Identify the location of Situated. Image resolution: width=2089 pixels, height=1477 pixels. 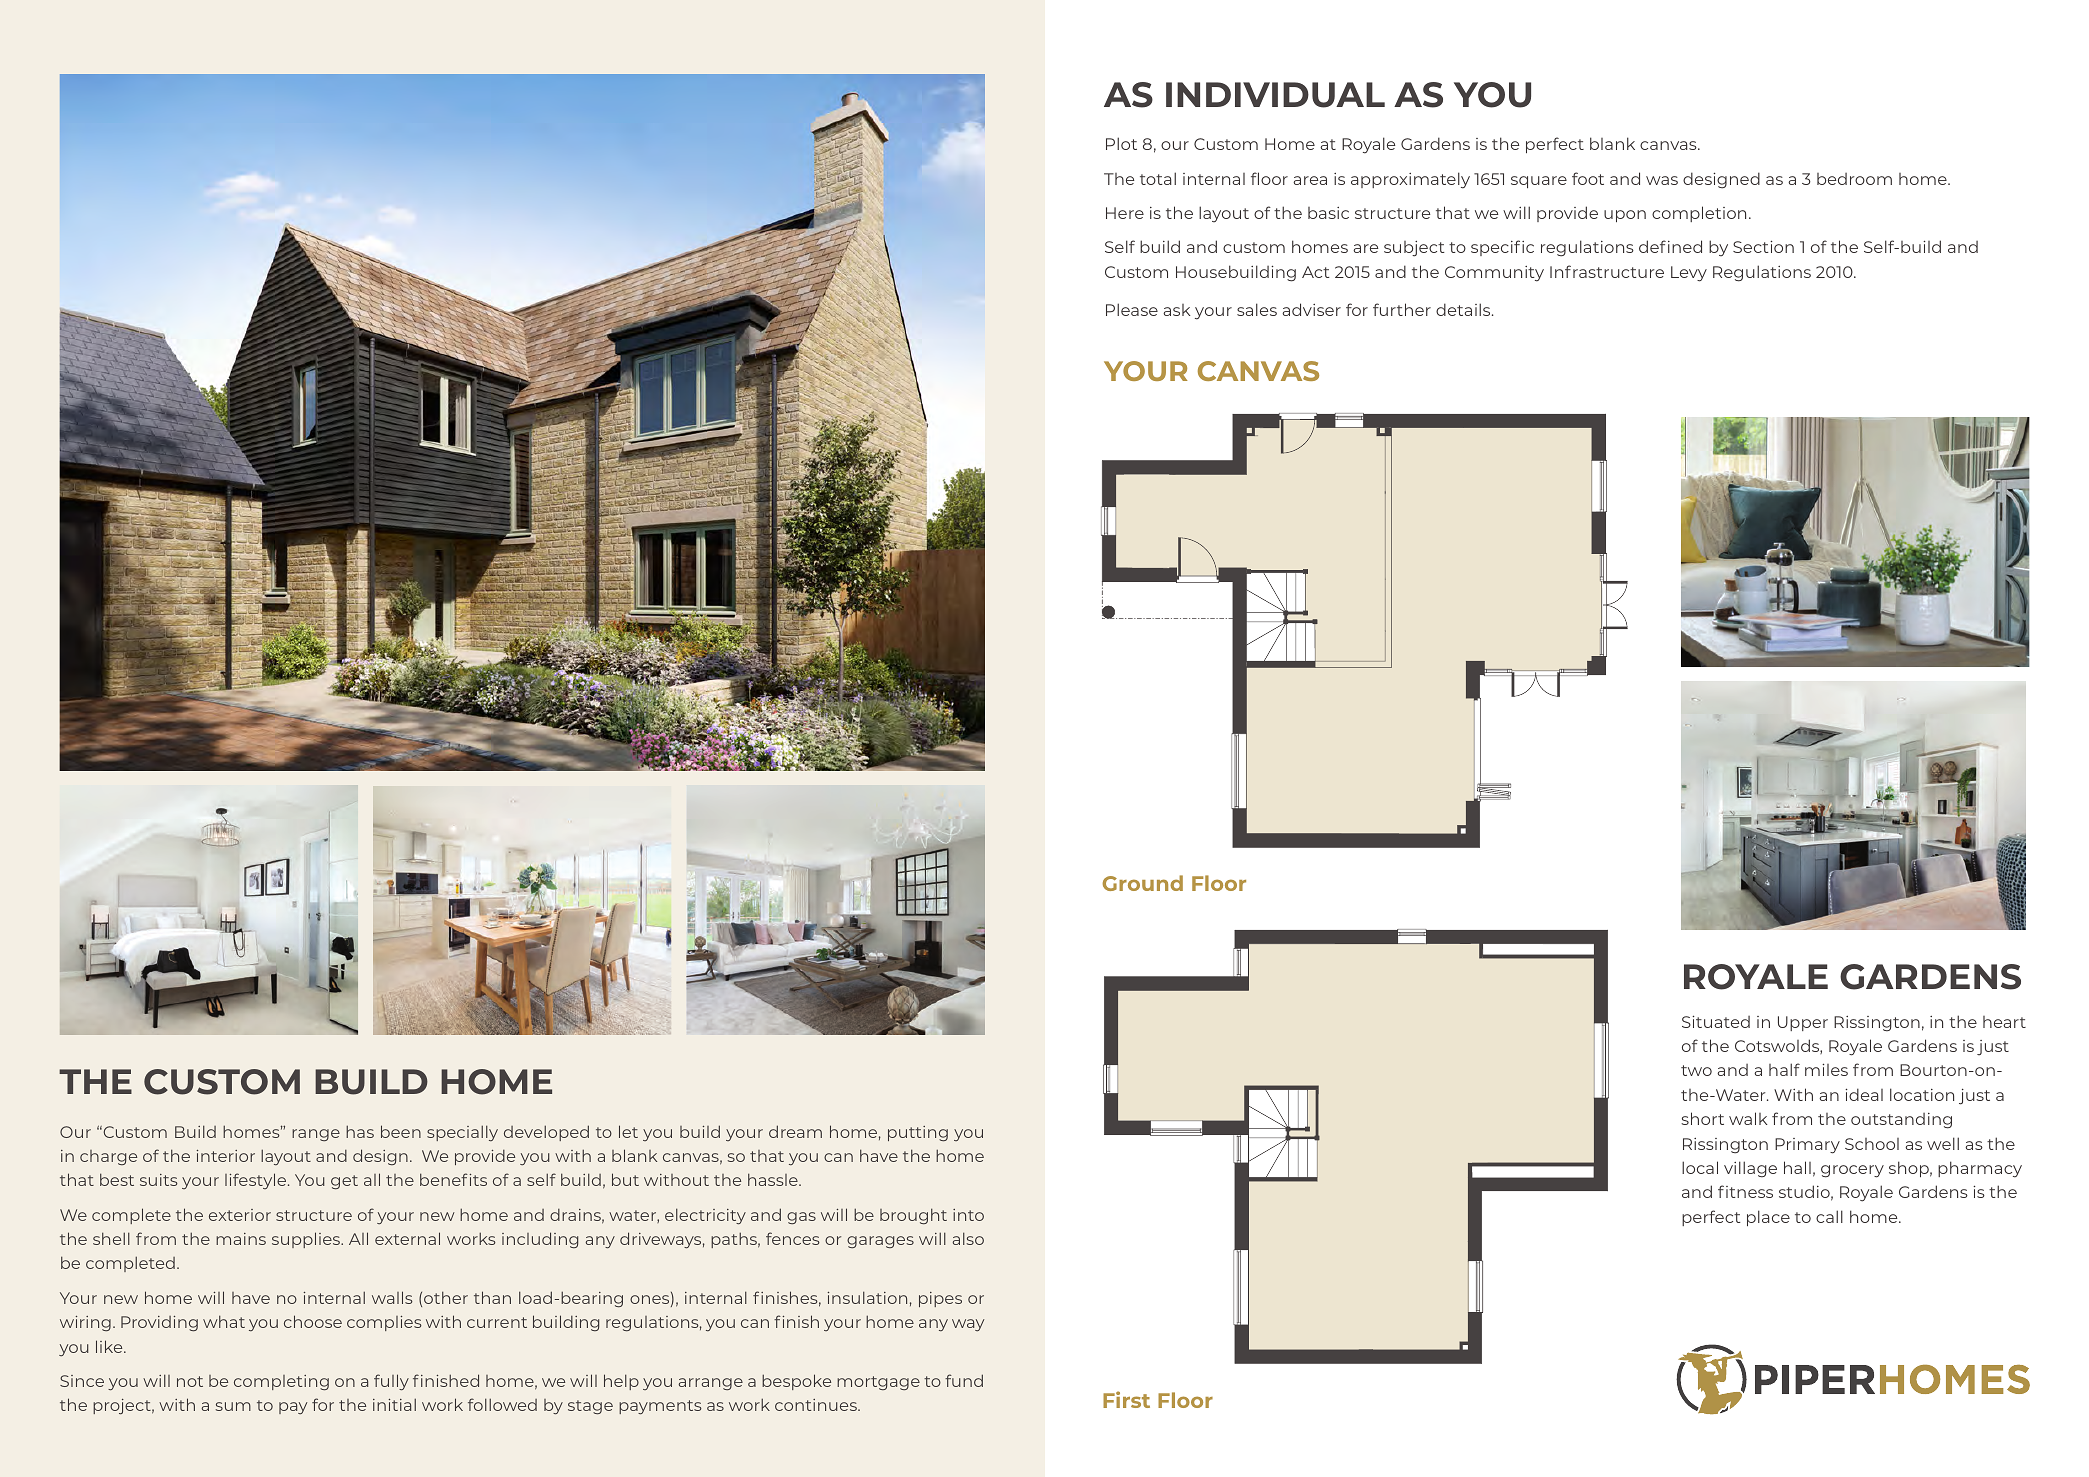
(1716, 1021).
